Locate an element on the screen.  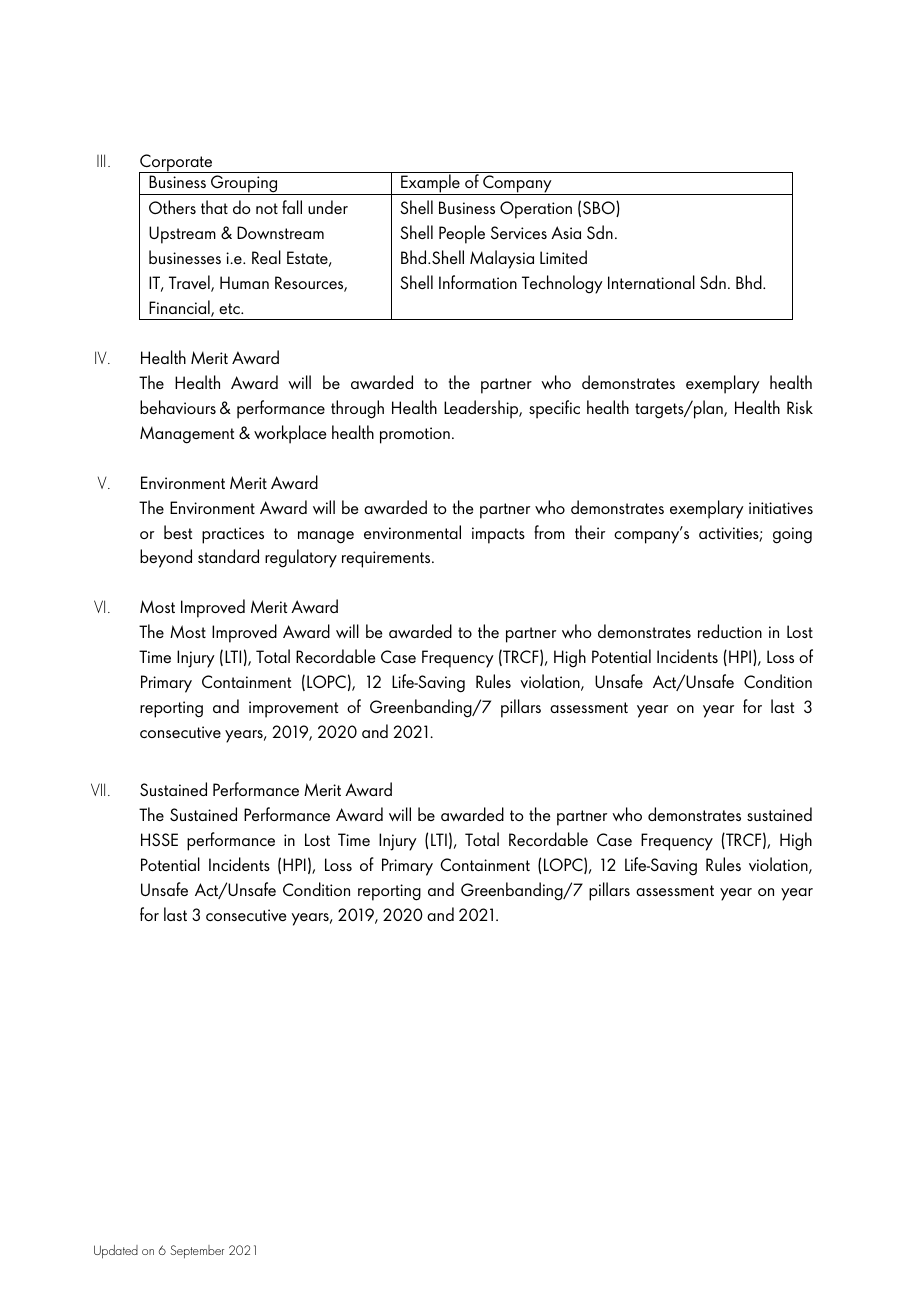
best is located at coordinates (178, 532).
